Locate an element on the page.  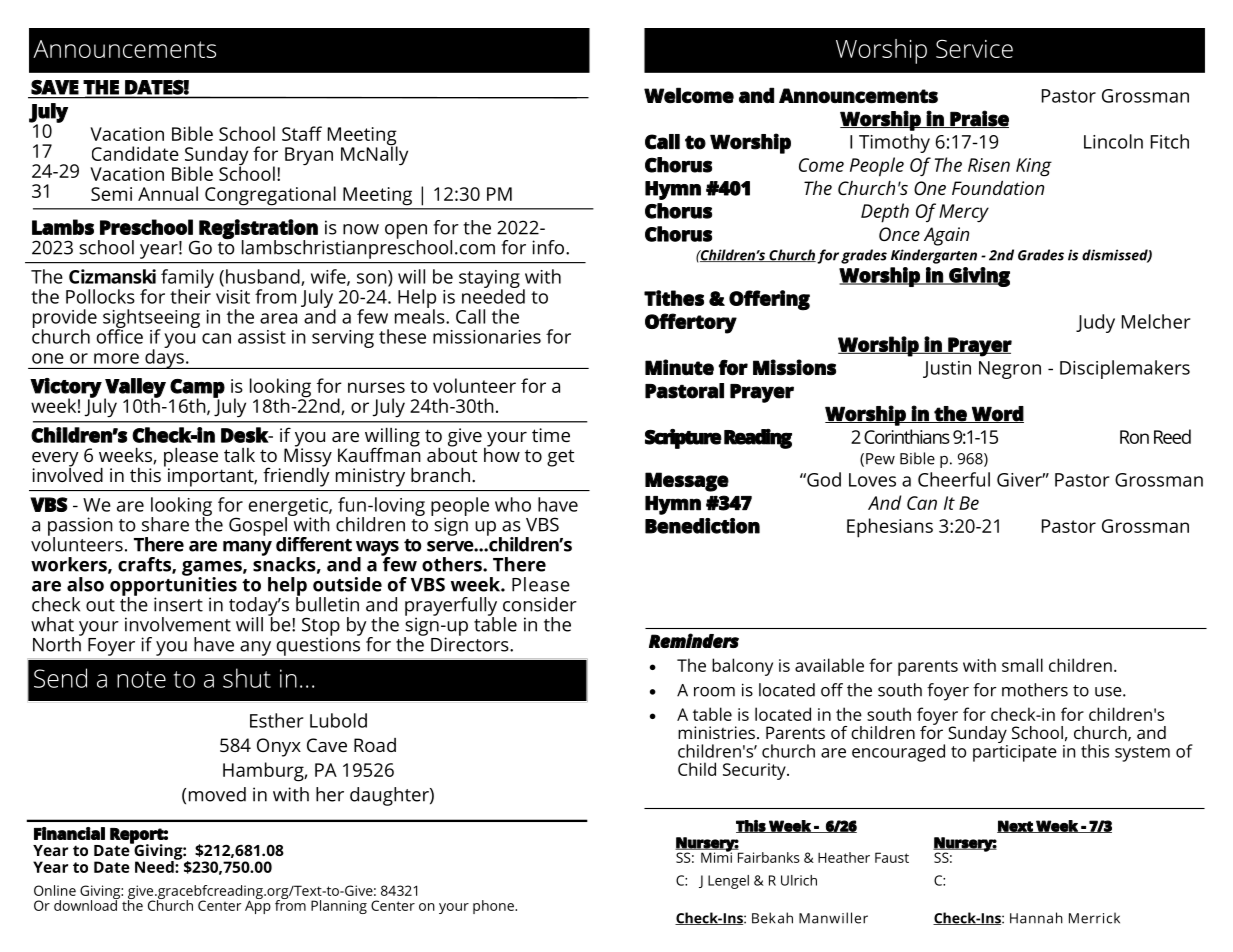
phone is located at coordinates (494, 907).
